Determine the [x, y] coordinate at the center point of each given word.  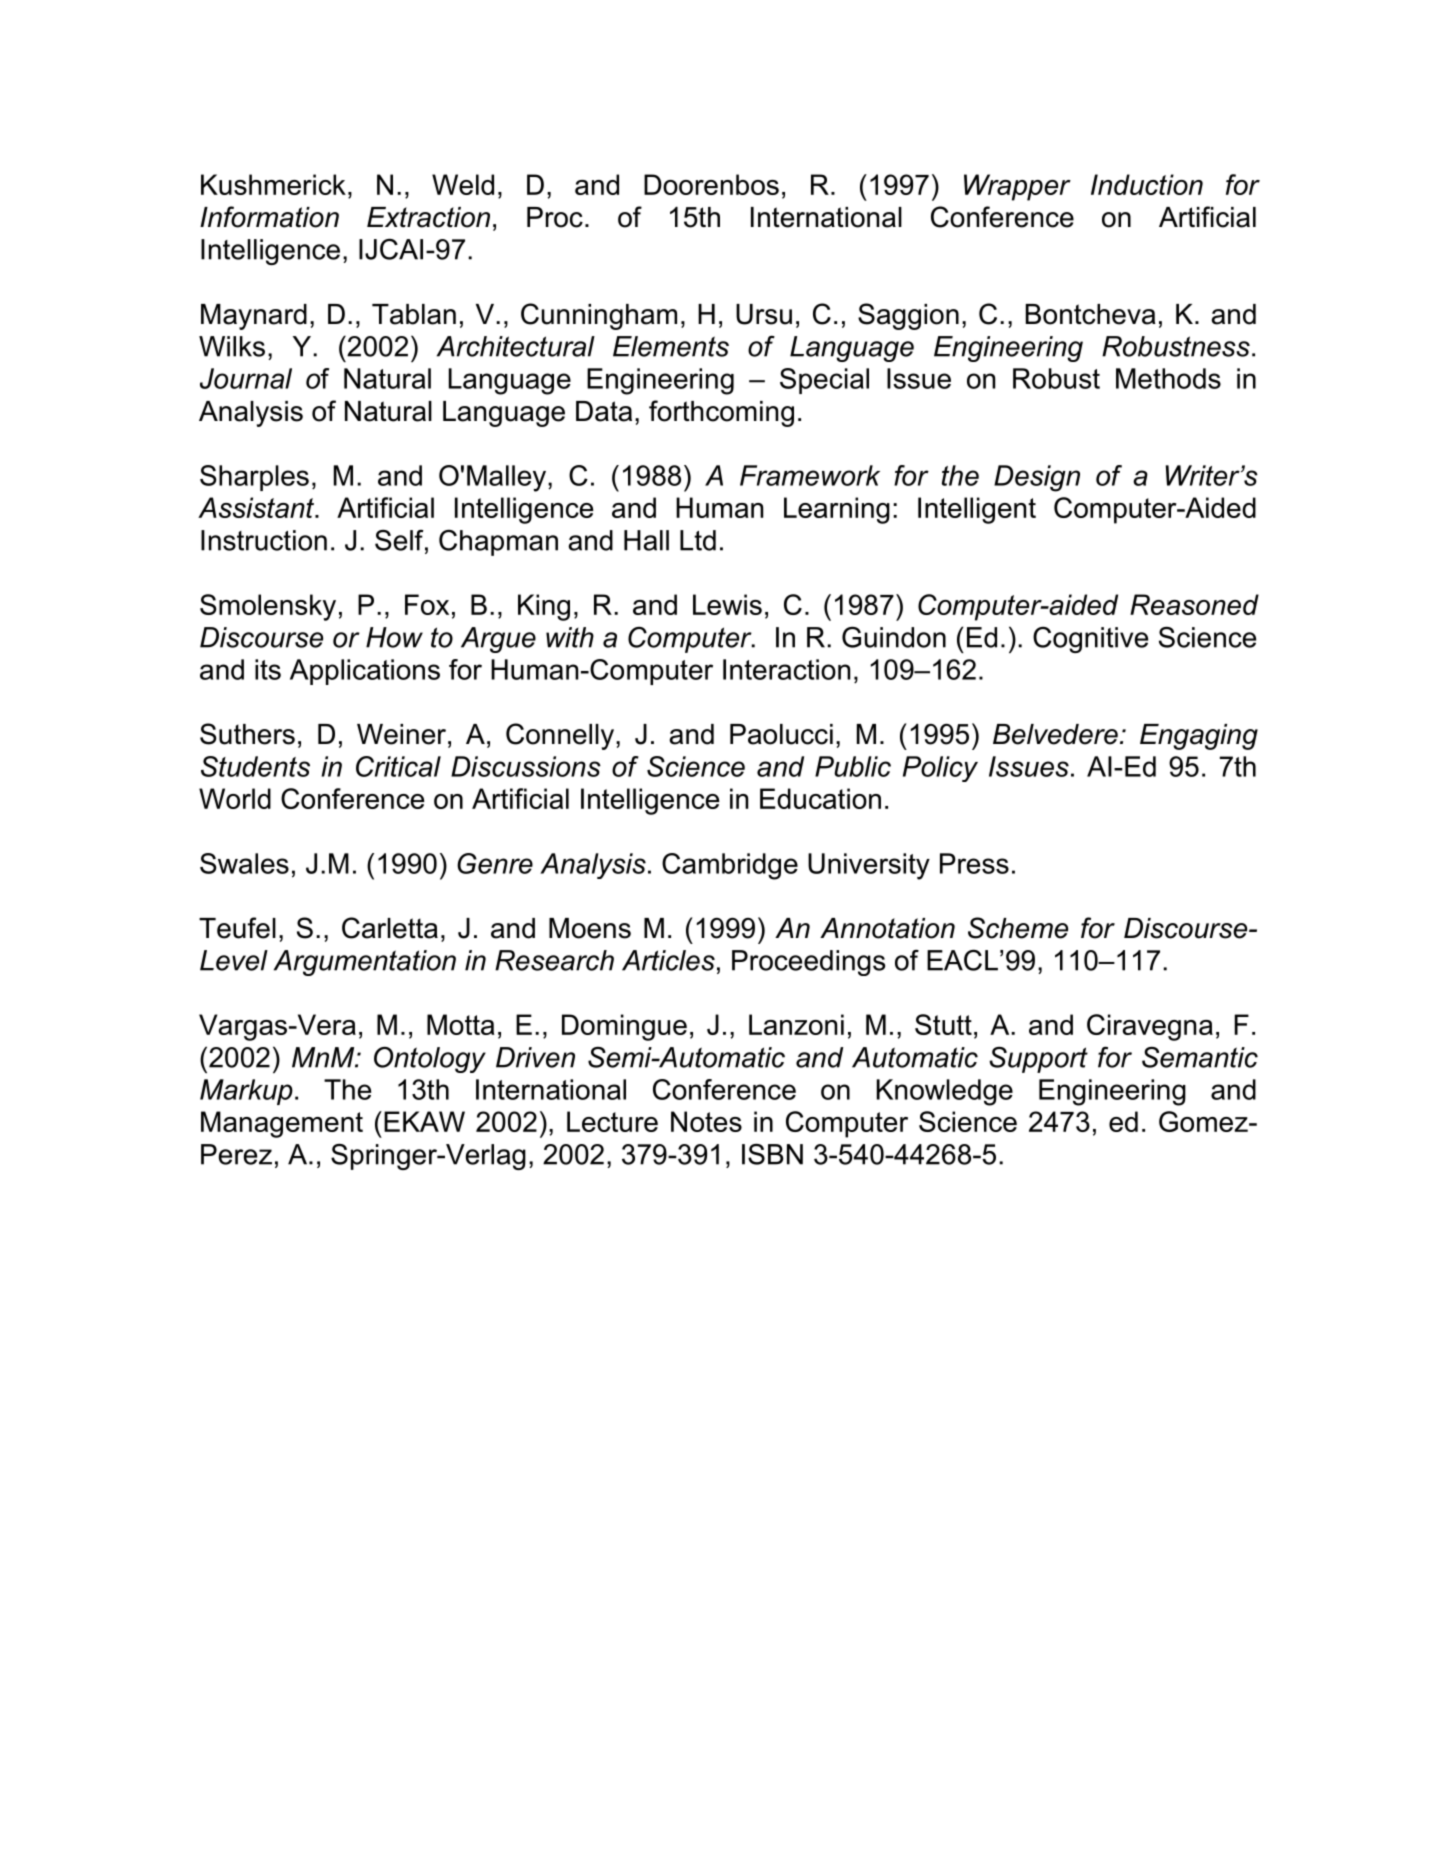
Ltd [698, 540]
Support [1038, 1060]
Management [282, 1124]
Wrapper [1017, 187]
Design [1037, 478]
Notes [706, 1121]
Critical [398, 766]
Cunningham [599, 316]
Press [974, 863]
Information [269, 217]
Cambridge [730, 866]
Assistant [257, 507]
